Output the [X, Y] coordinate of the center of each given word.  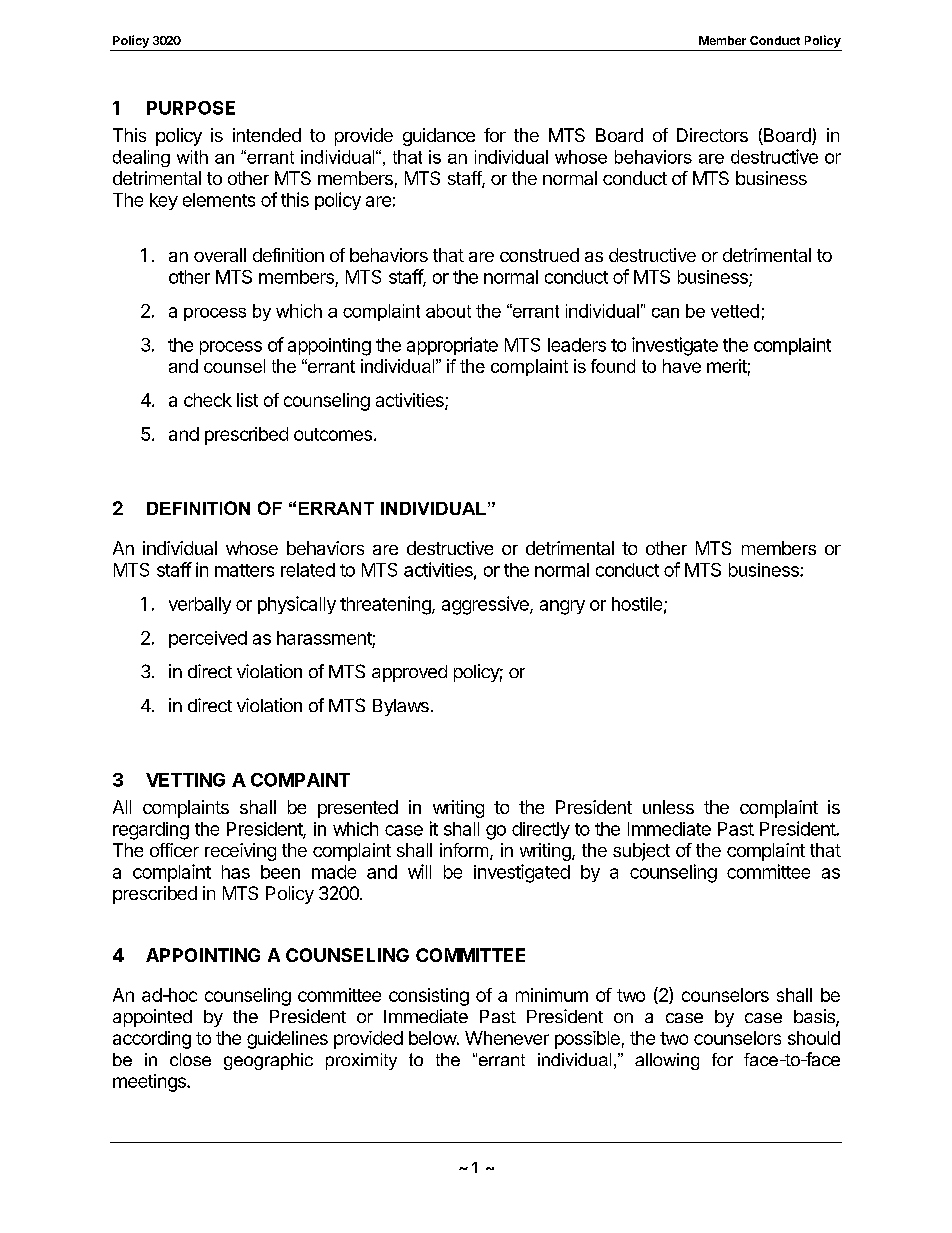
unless [668, 807]
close [190, 1059]
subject [641, 852]
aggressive [486, 605]
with [192, 157]
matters [244, 570]
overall [220, 255]
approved [409, 673]
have [682, 366]
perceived [208, 639]
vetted [735, 311]
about [448, 311]
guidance [439, 137]
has [236, 872]
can [665, 313]
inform [464, 850]
